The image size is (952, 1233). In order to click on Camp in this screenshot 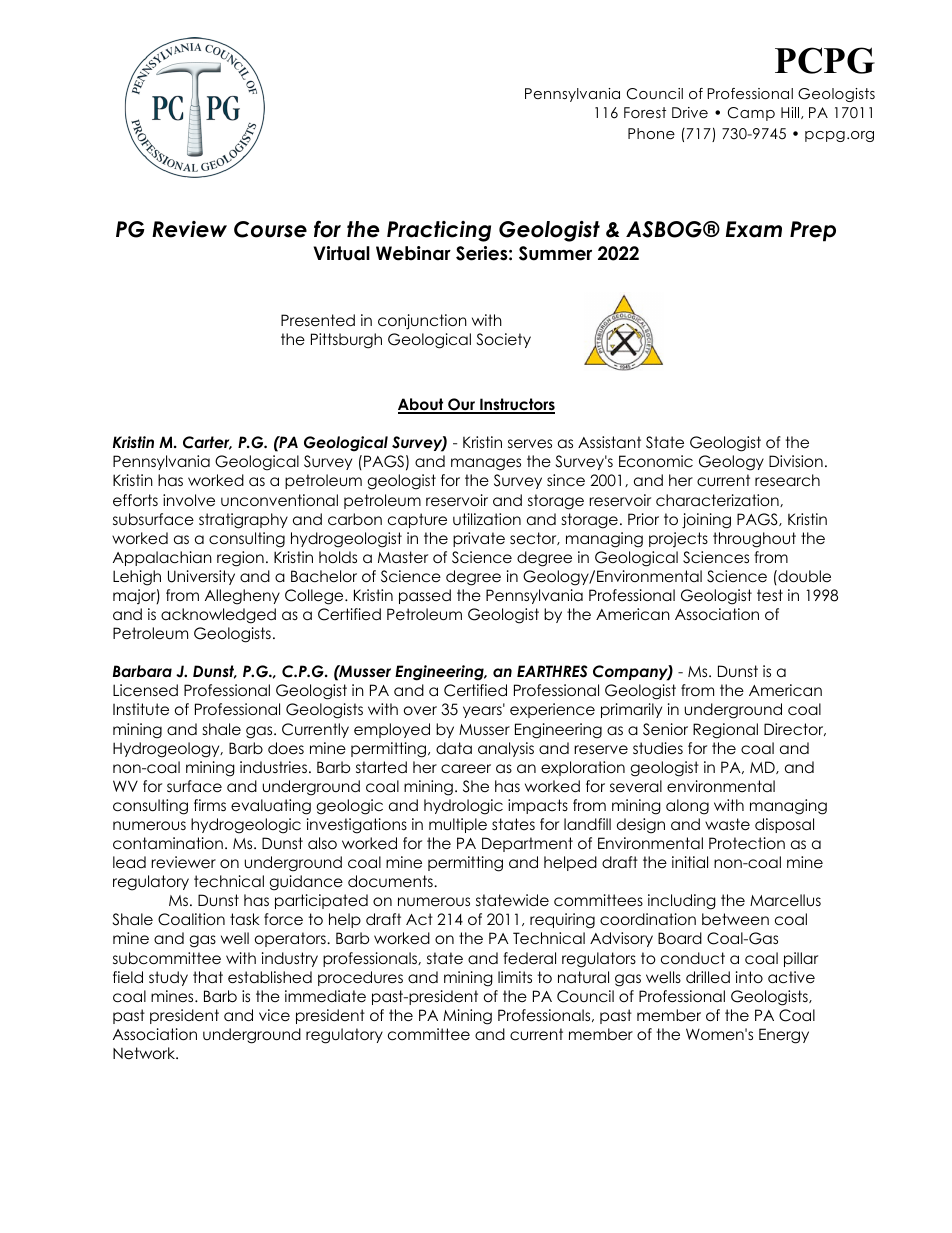, I will do `click(751, 114)`.
